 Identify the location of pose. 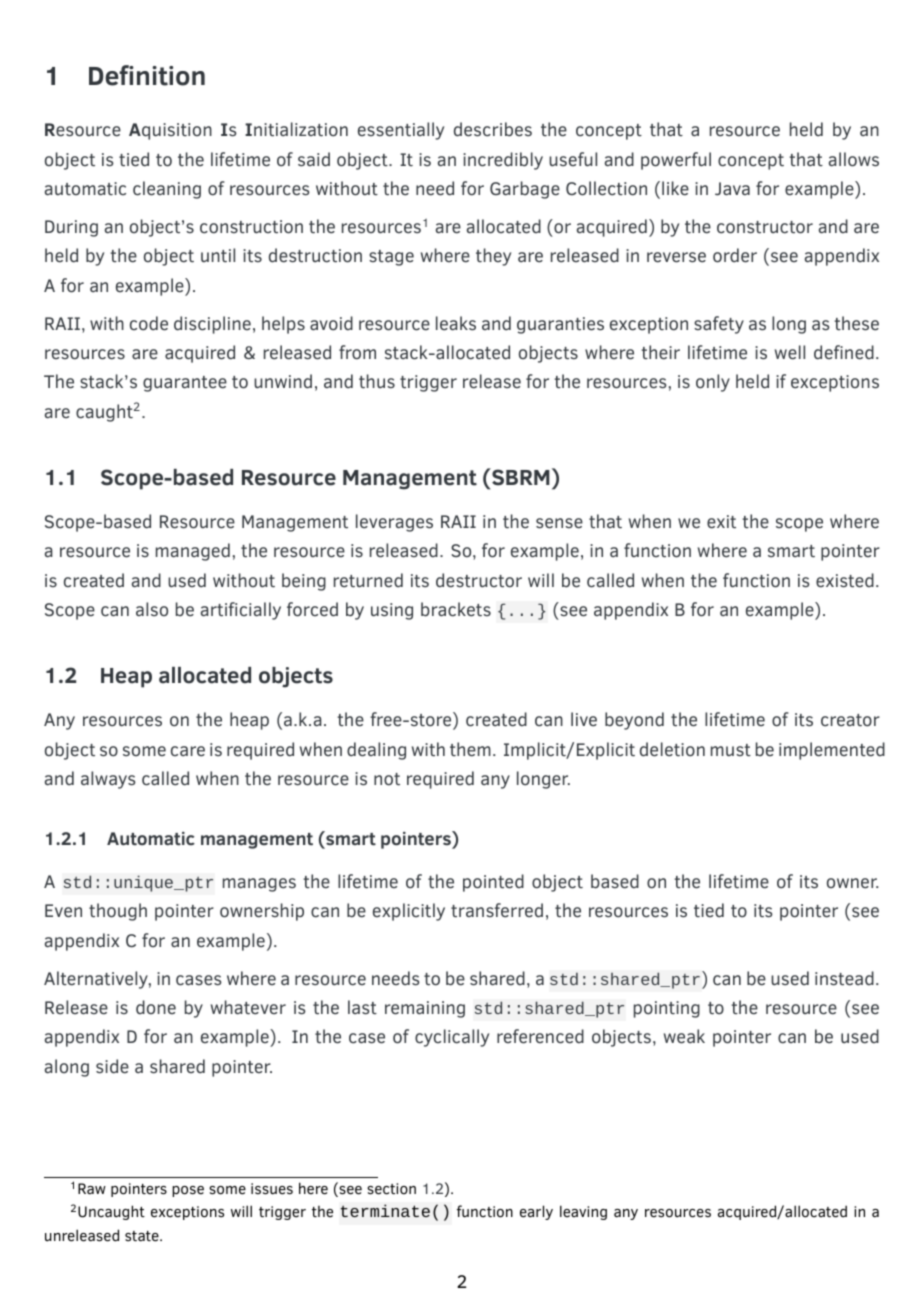
(188, 1191).
